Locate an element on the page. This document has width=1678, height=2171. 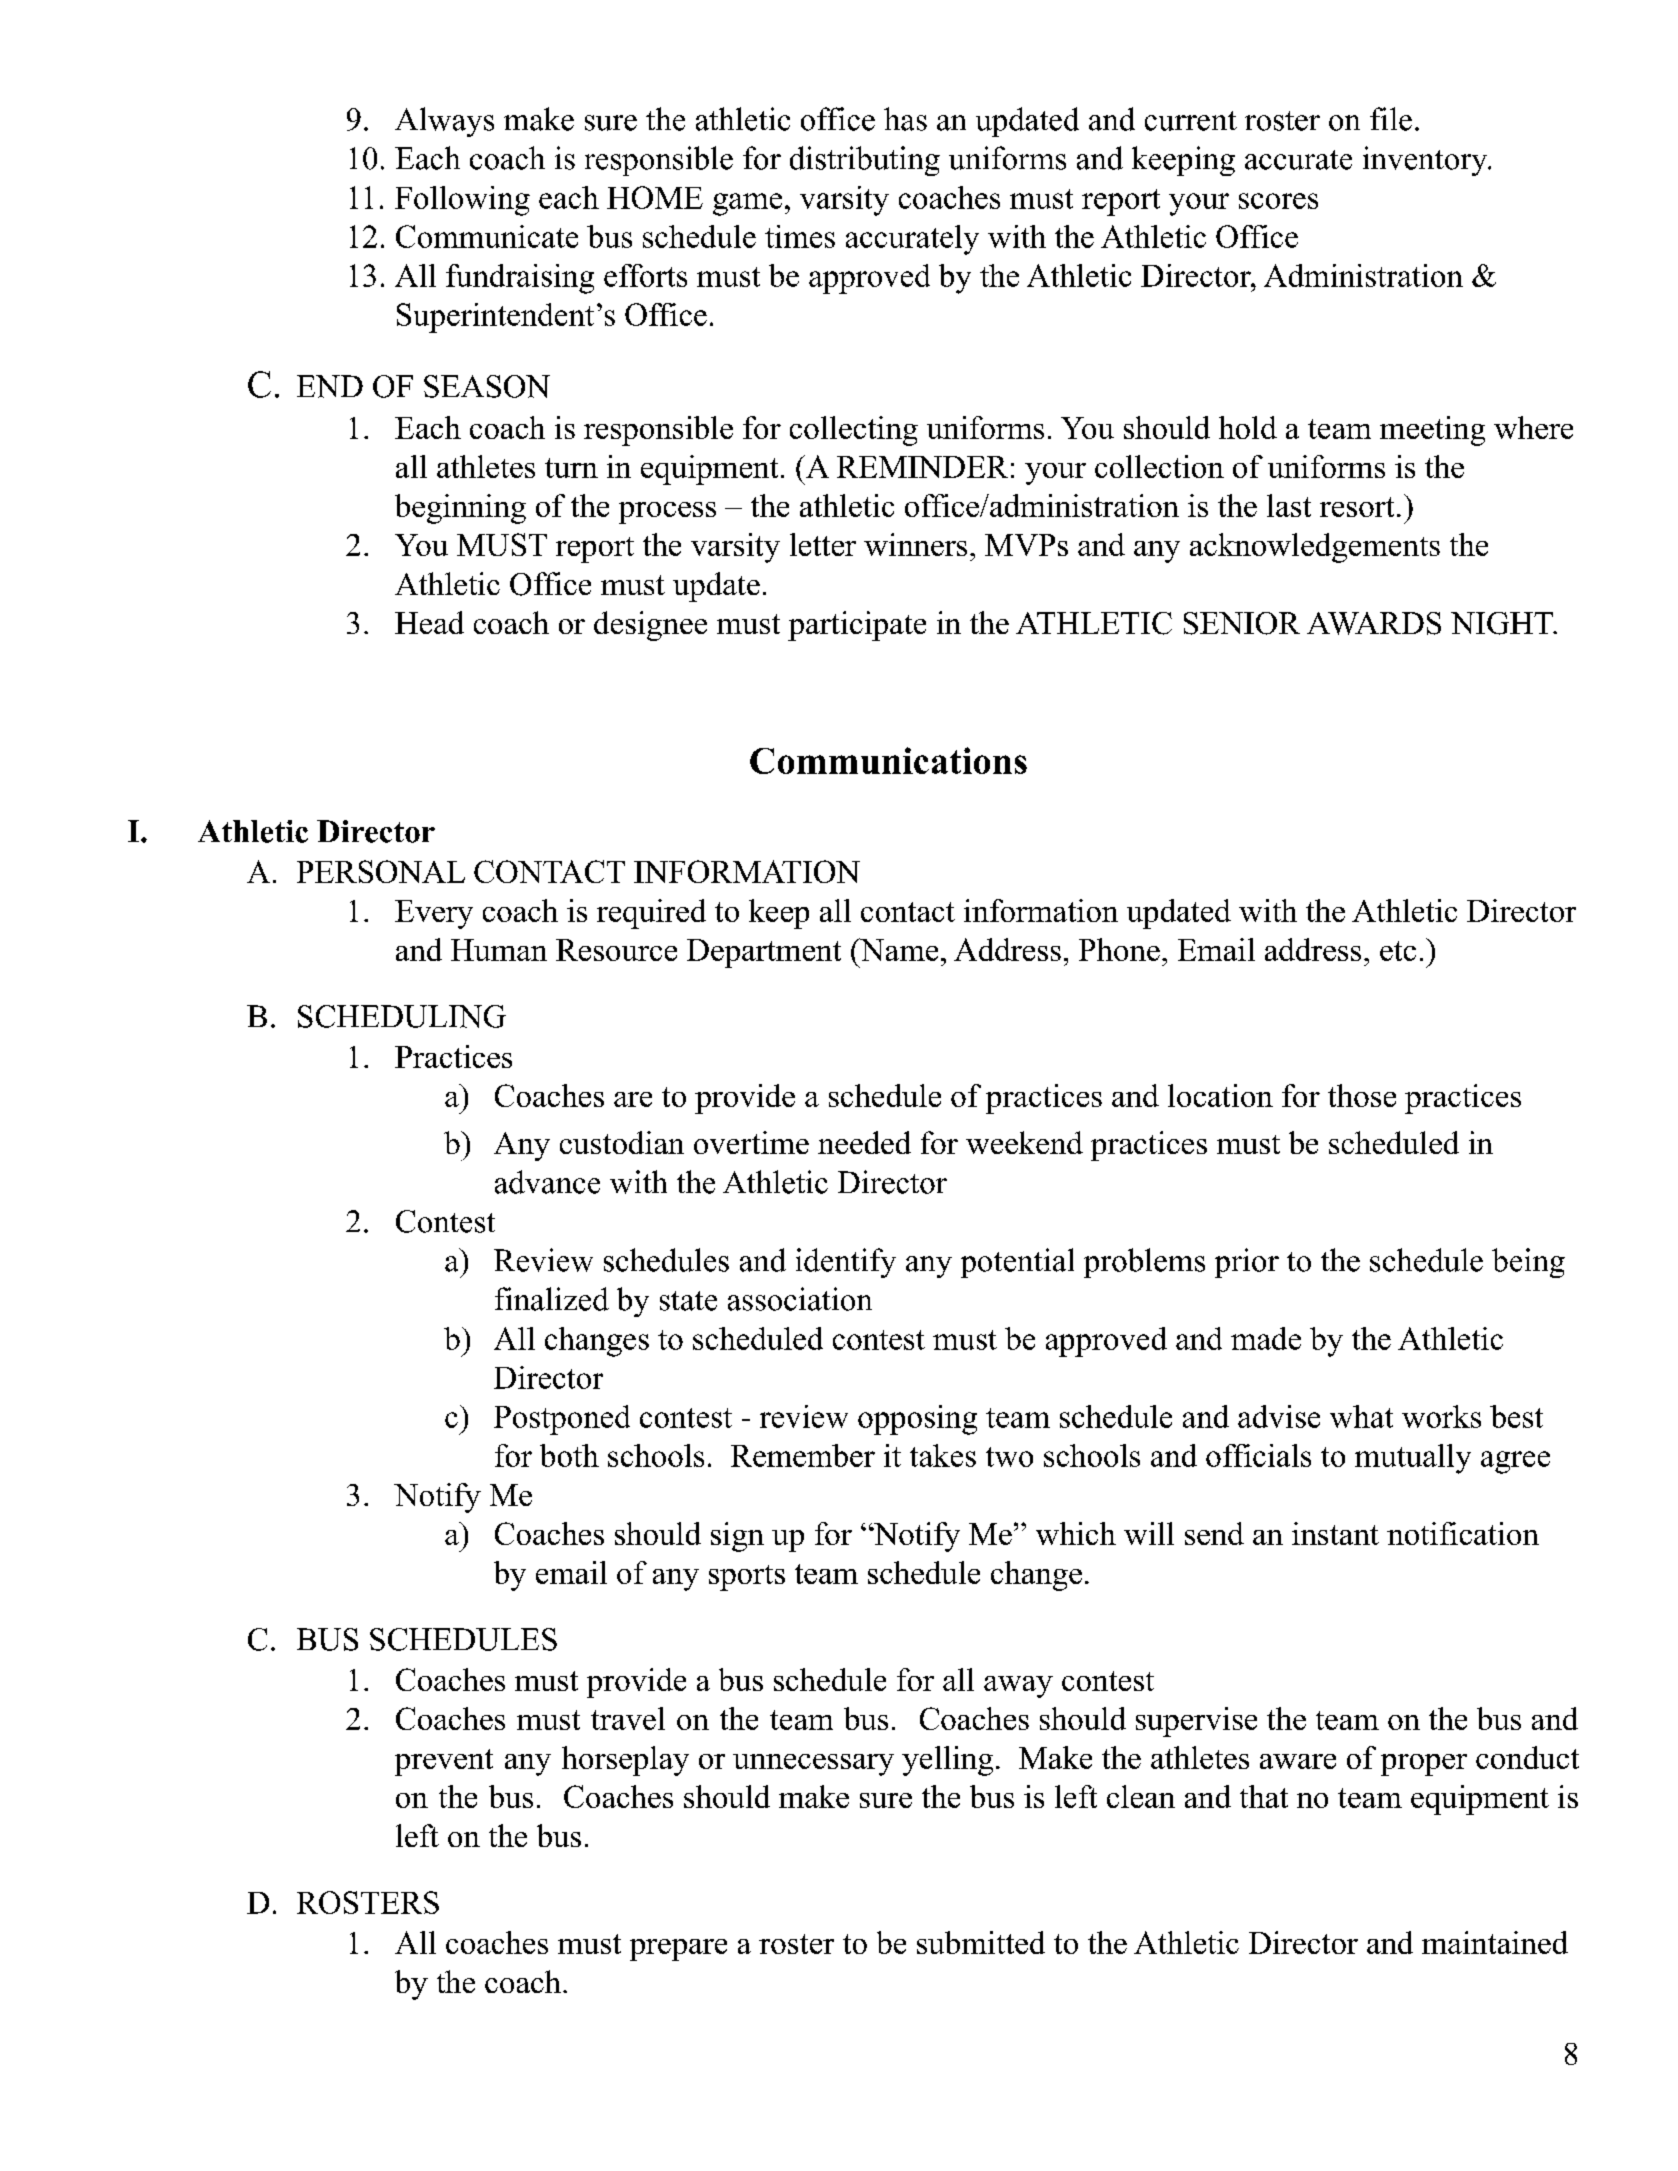
prepare is located at coordinates (678, 1950).
